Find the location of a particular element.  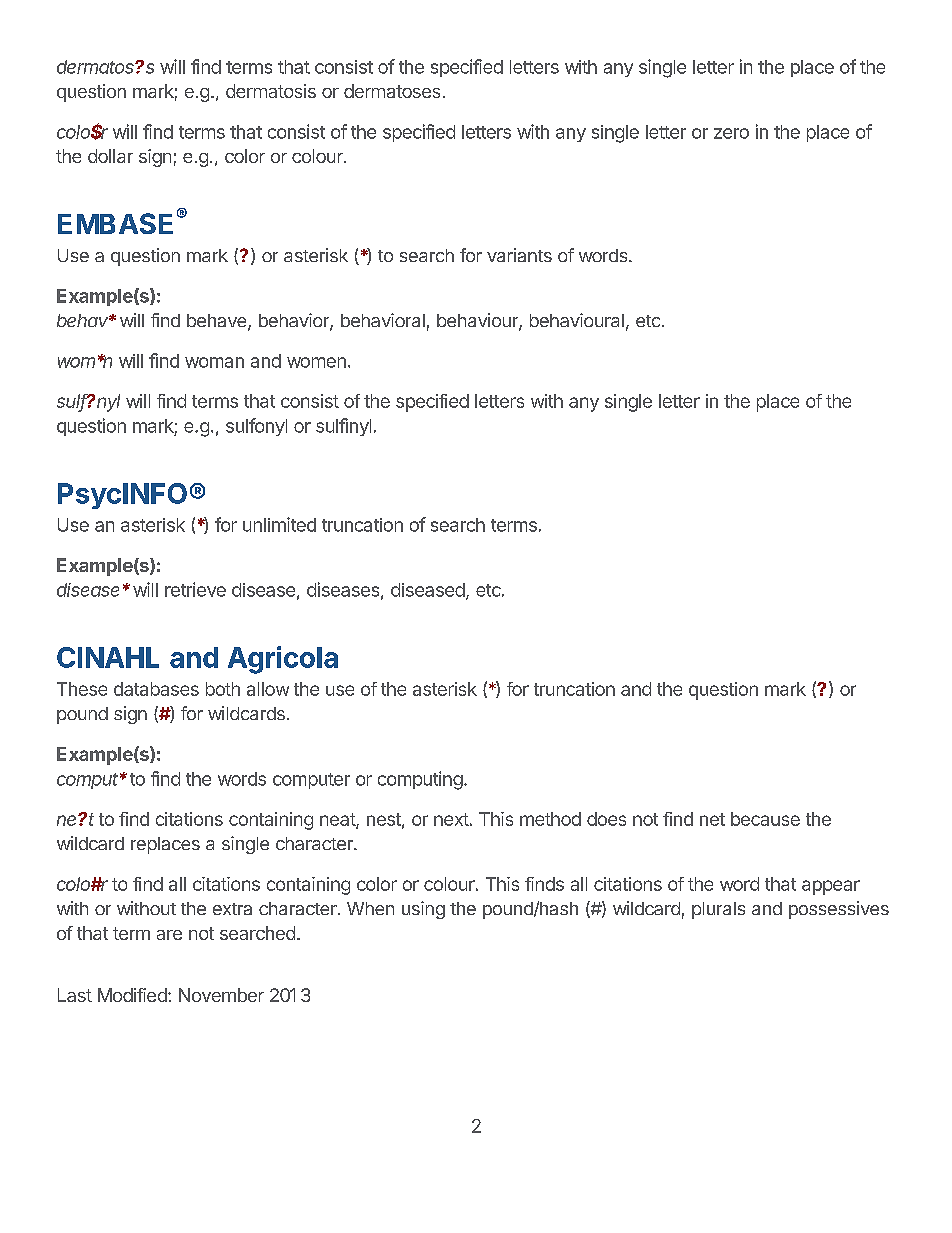

dollar is located at coordinates (110, 156).
